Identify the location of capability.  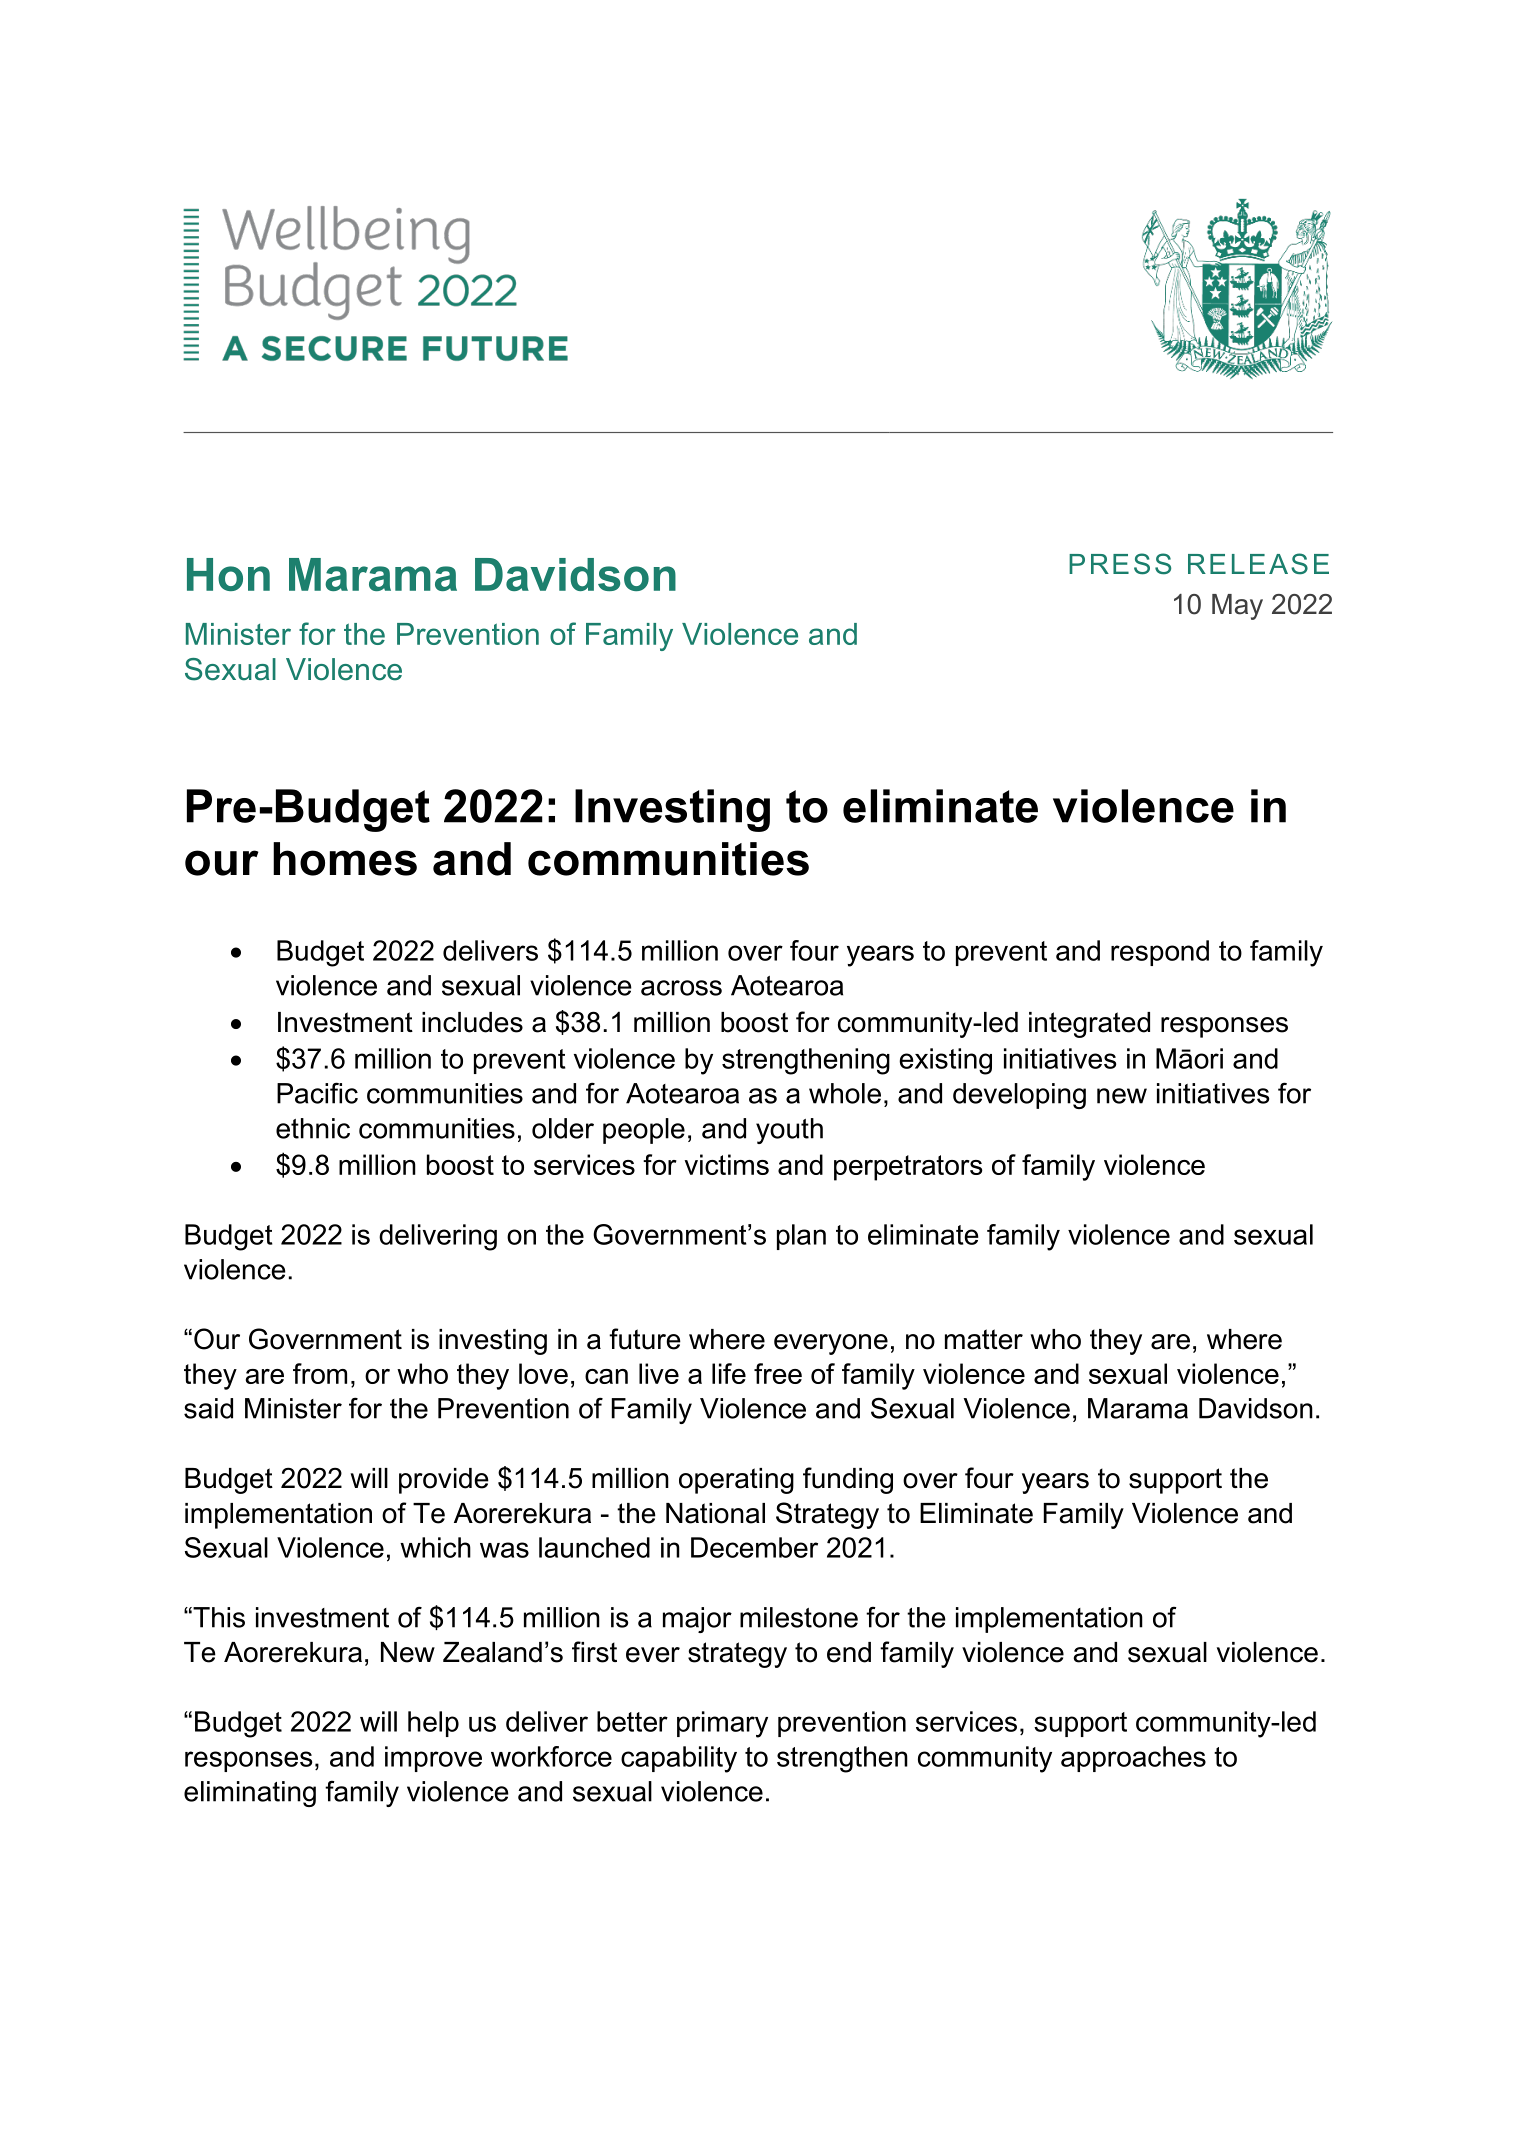
(679, 1759).
